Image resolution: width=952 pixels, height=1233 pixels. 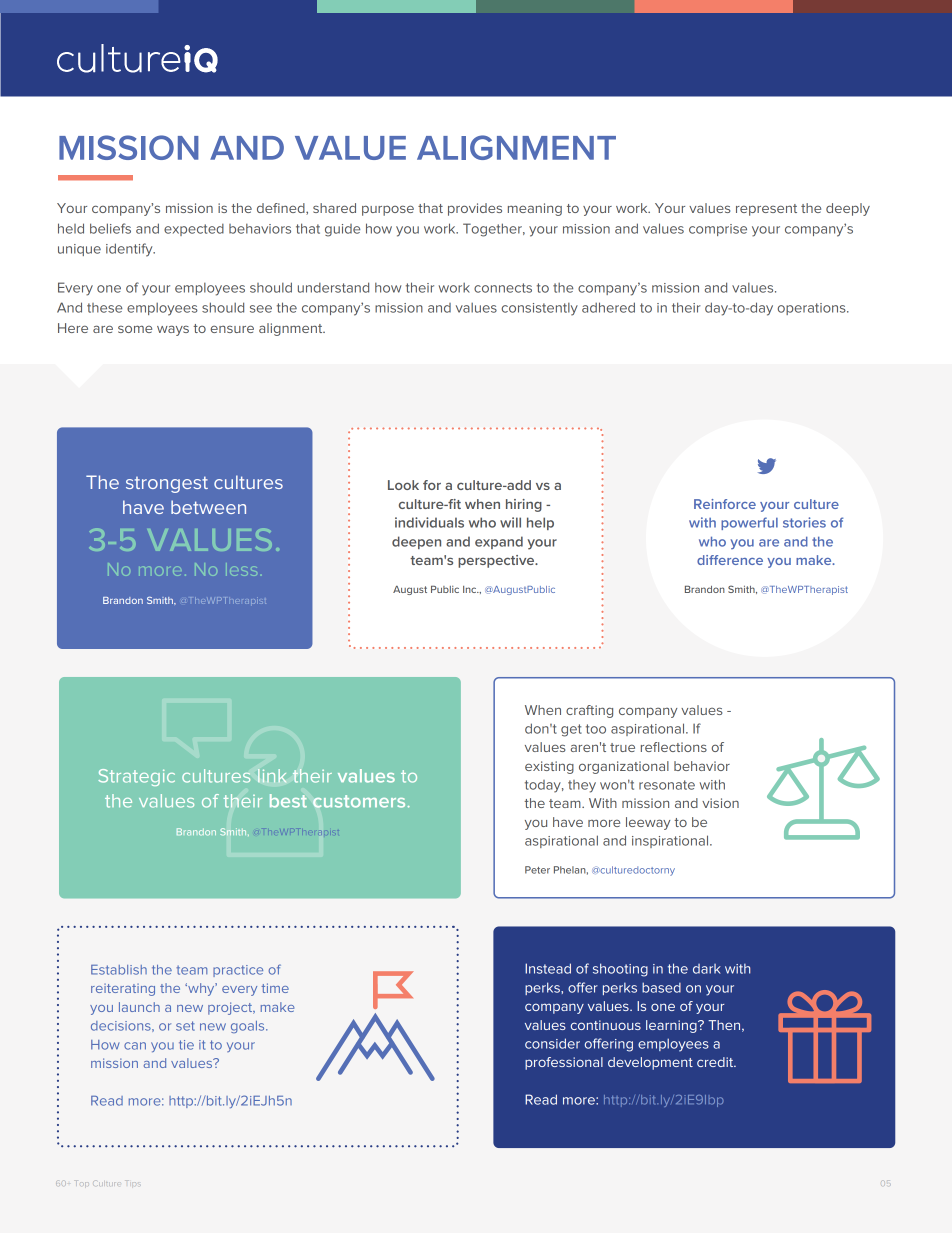 What do you see at coordinates (475, 209) in the screenshot?
I see `provides` at bounding box center [475, 209].
